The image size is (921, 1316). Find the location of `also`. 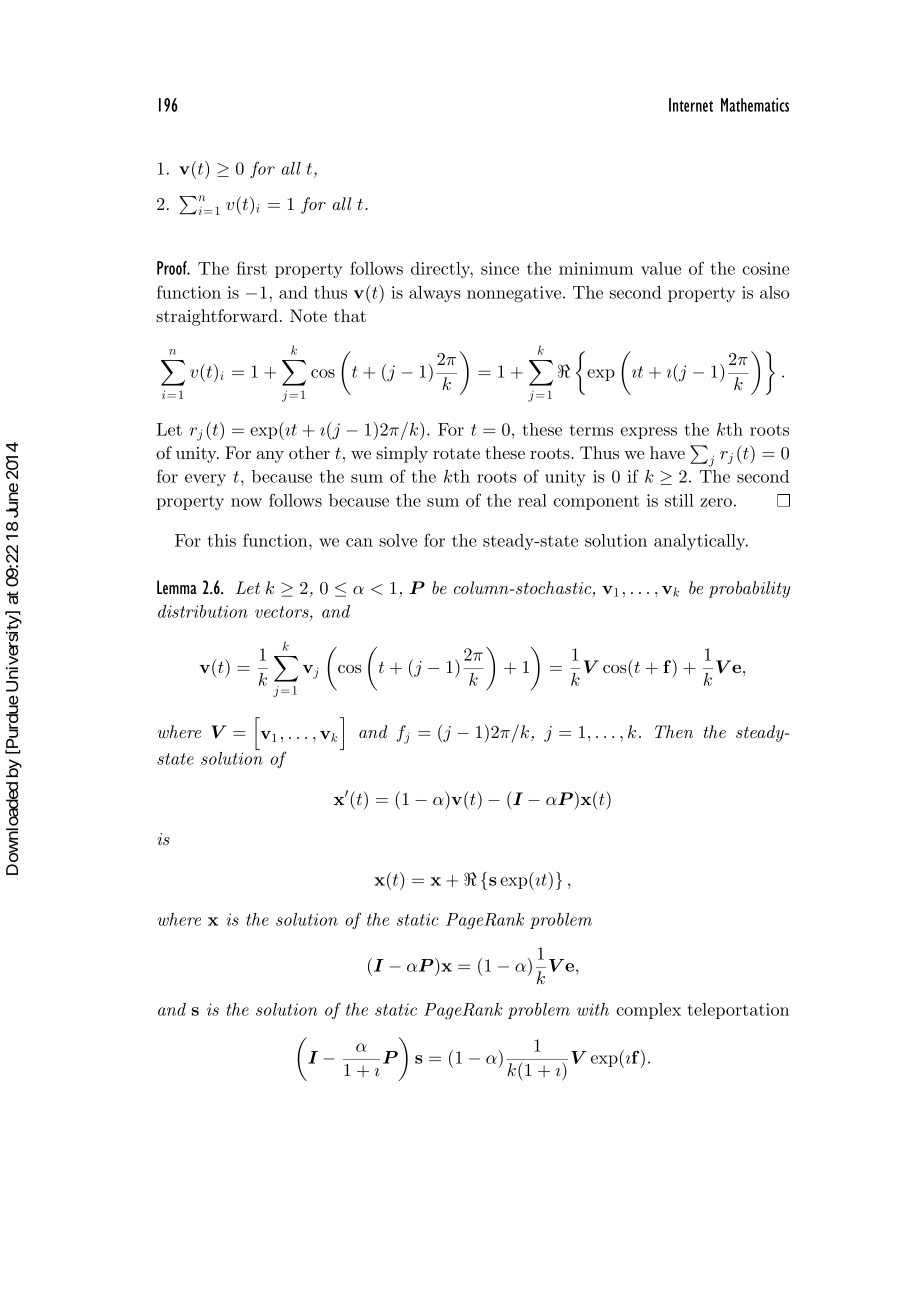

also is located at coordinates (774, 292).
